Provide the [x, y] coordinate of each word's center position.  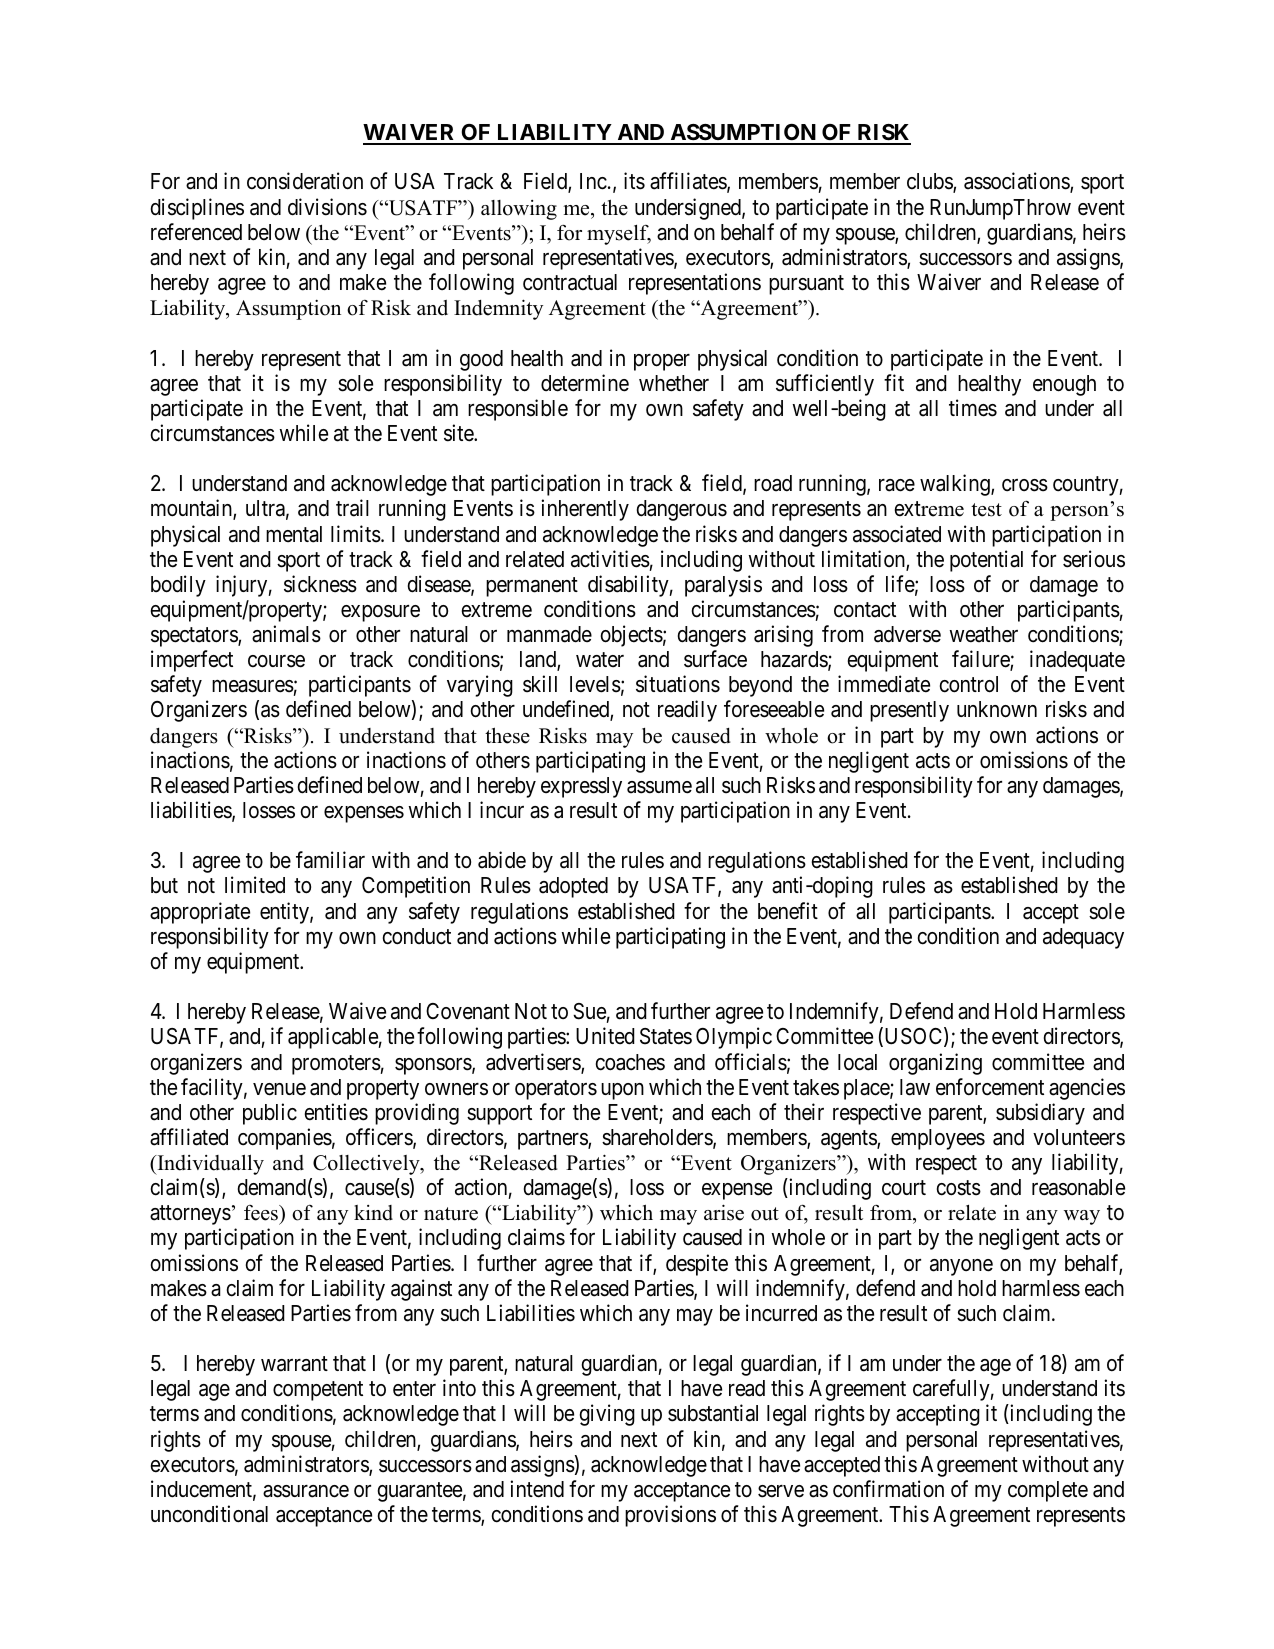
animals [286, 634]
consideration [305, 181]
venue [279, 1089]
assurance [306, 1491]
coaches [630, 1062]
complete [1048, 1491]
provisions [670, 1516]
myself [619, 234]
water [600, 660]
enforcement [990, 1087]
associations [1017, 182]
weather [984, 634]
